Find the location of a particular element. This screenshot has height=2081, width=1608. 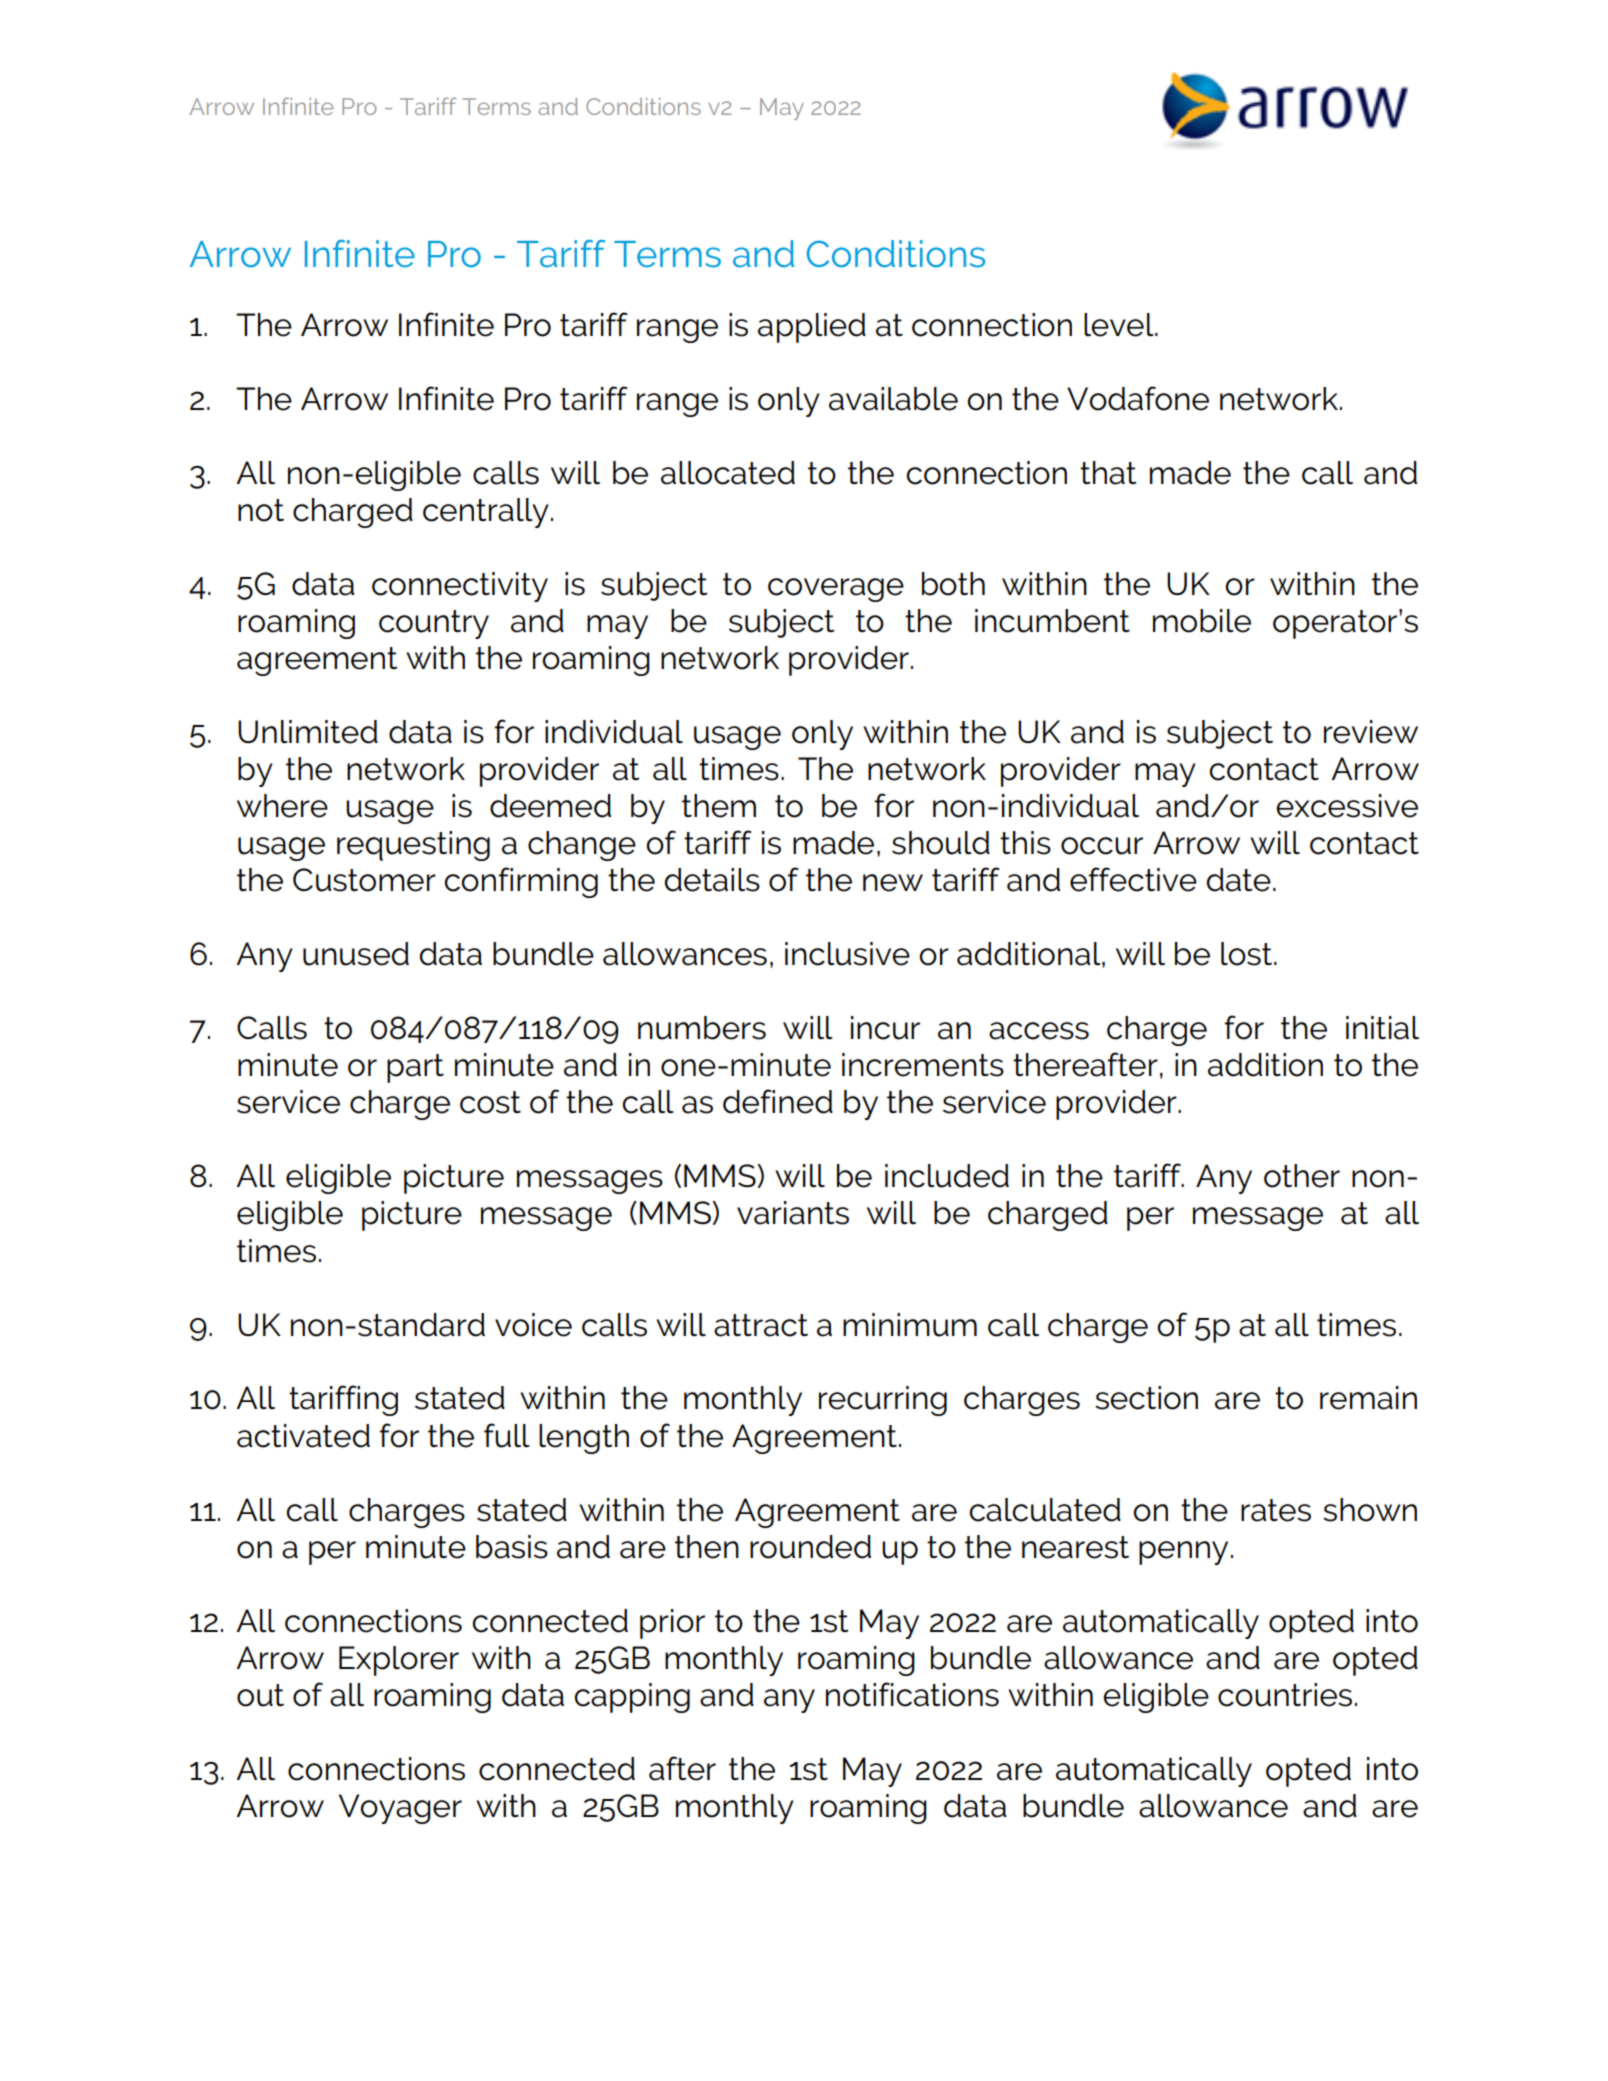

Voyager is located at coordinates (400, 1809).
